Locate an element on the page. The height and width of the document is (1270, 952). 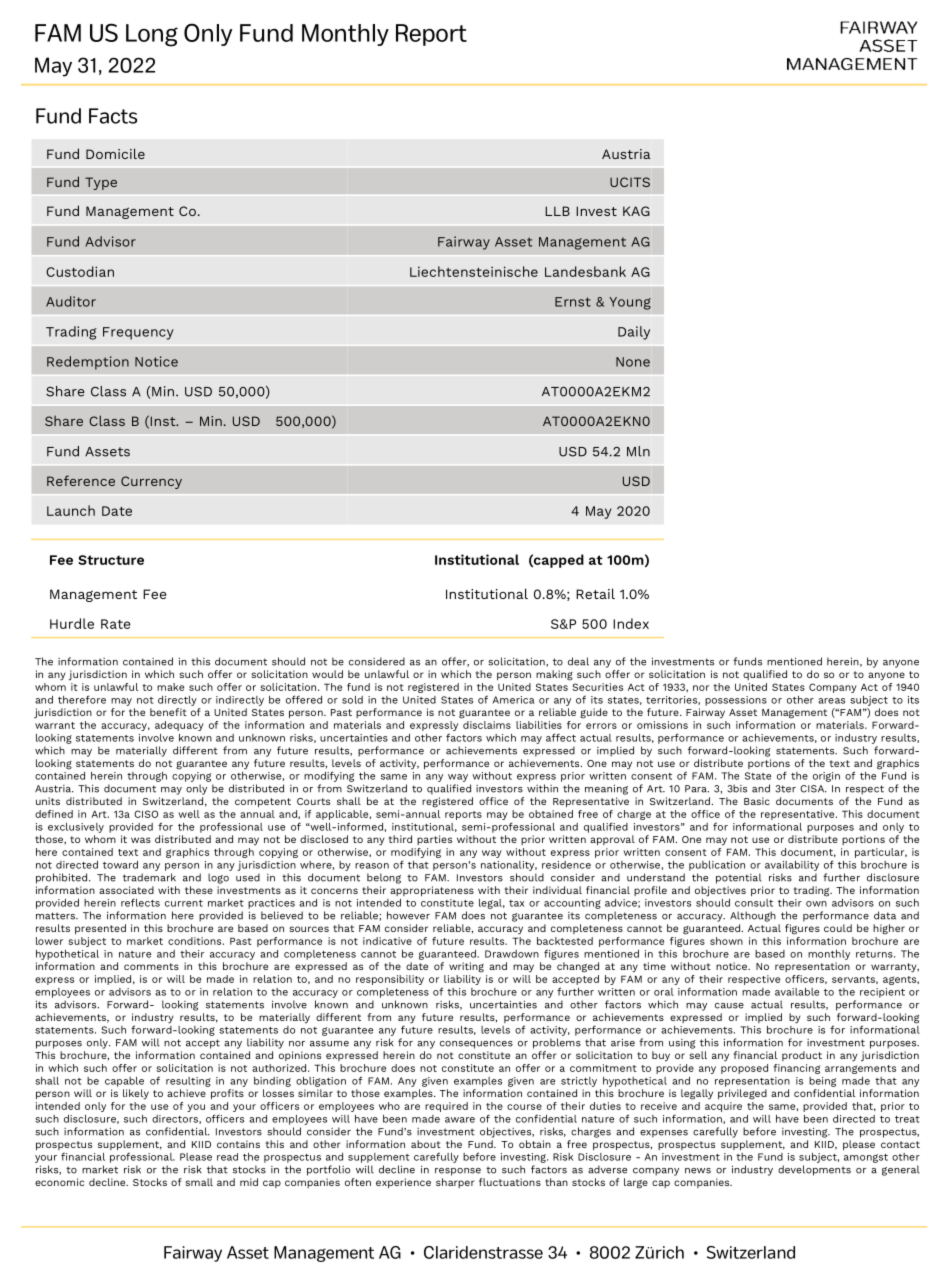
Domicile is located at coordinates (115, 153).
